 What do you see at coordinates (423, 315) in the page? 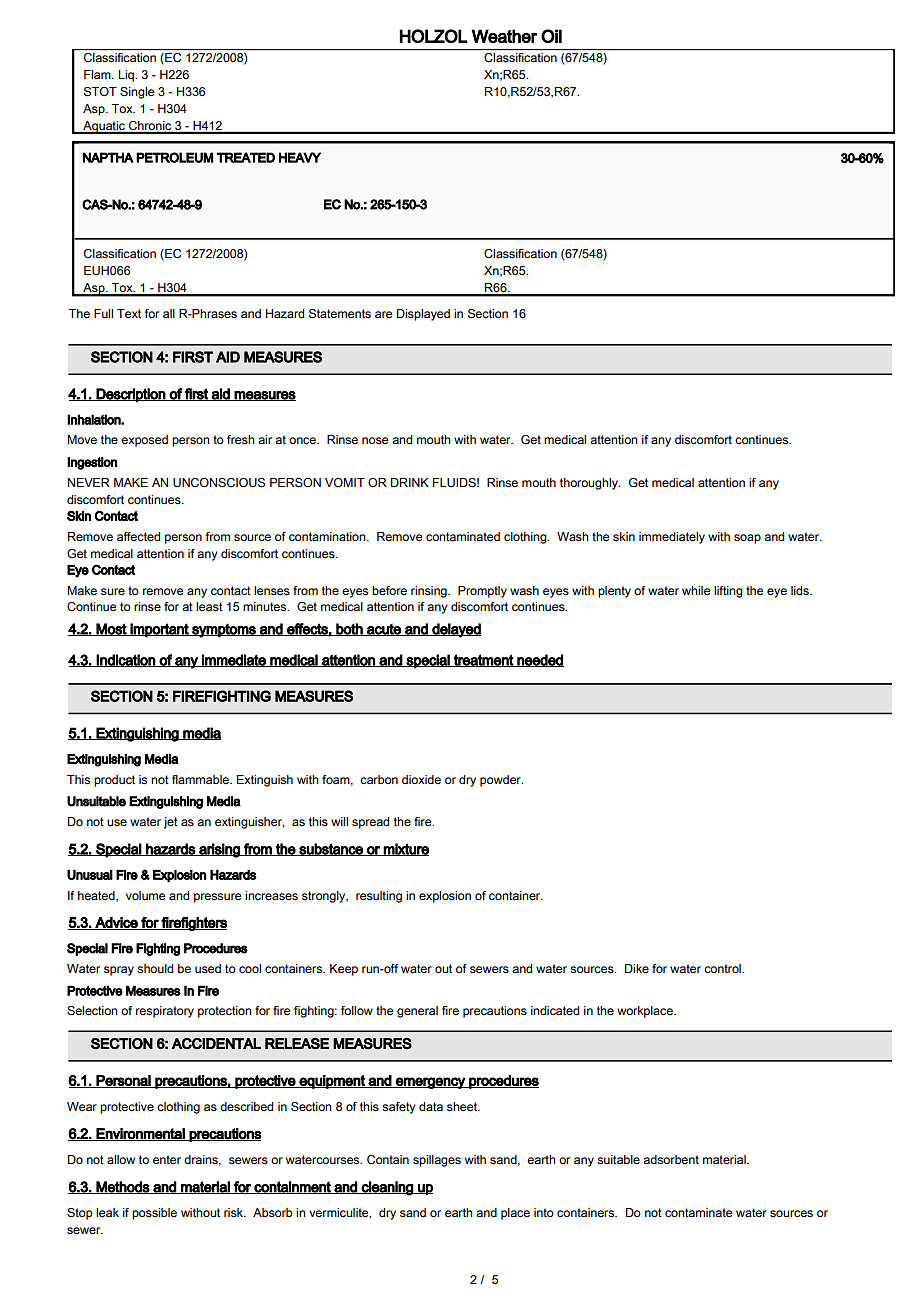
I see `Displayed` at bounding box center [423, 315].
